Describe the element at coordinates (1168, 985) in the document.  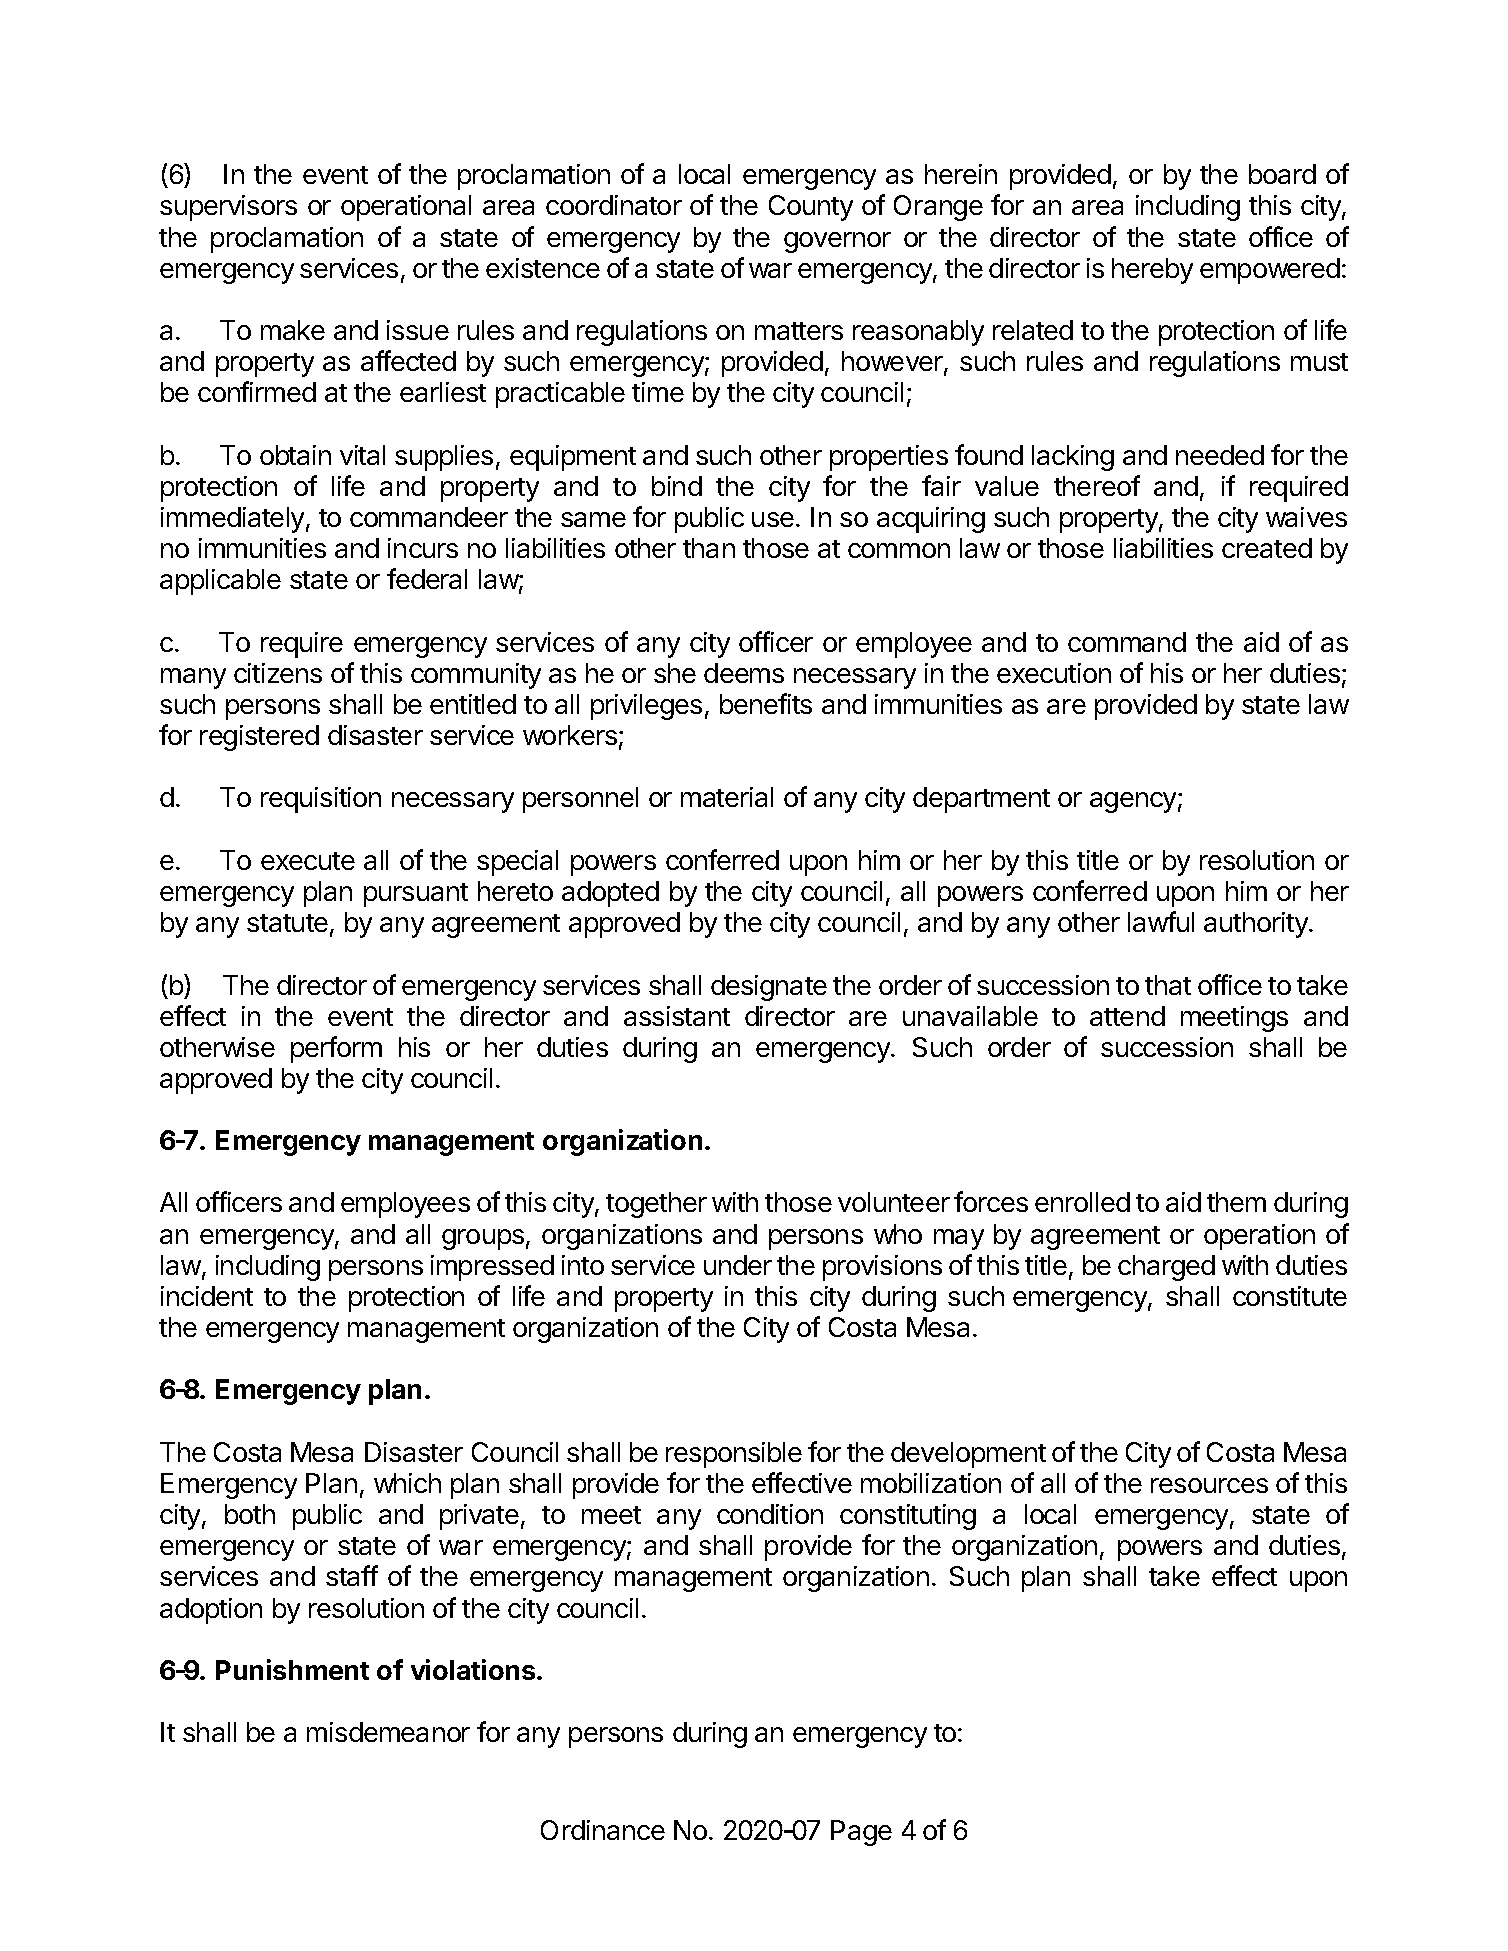
I see `that` at that location.
